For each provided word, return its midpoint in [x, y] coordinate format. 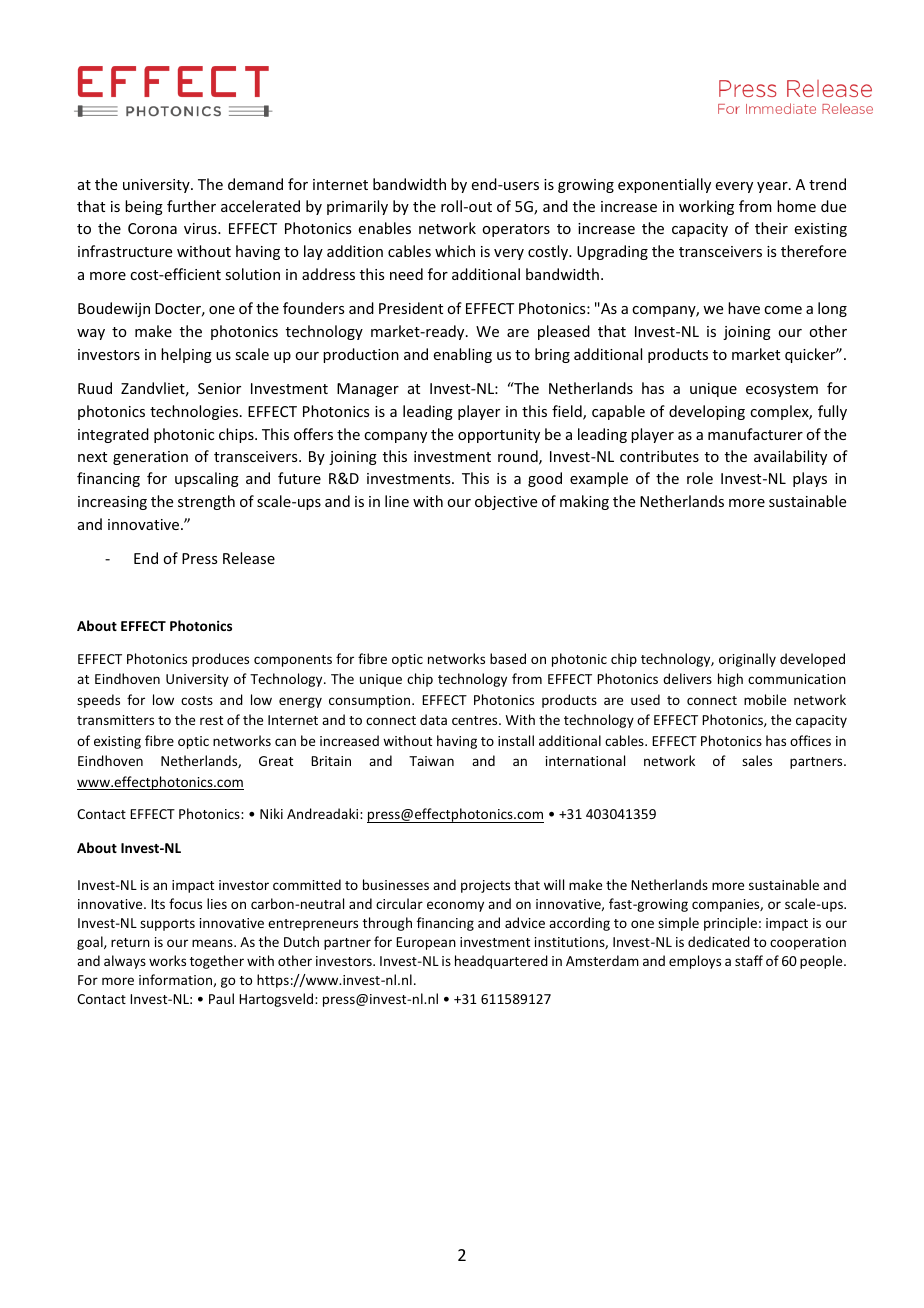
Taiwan [431, 761]
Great [276, 761]
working [706, 207]
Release [249, 558]
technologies [194, 412]
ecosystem [782, 390]
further [191, 206]
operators [516, 230]
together [217, 962]
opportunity [499, 436]
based [508, 658]
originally [747, 660]
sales [757, 760]
